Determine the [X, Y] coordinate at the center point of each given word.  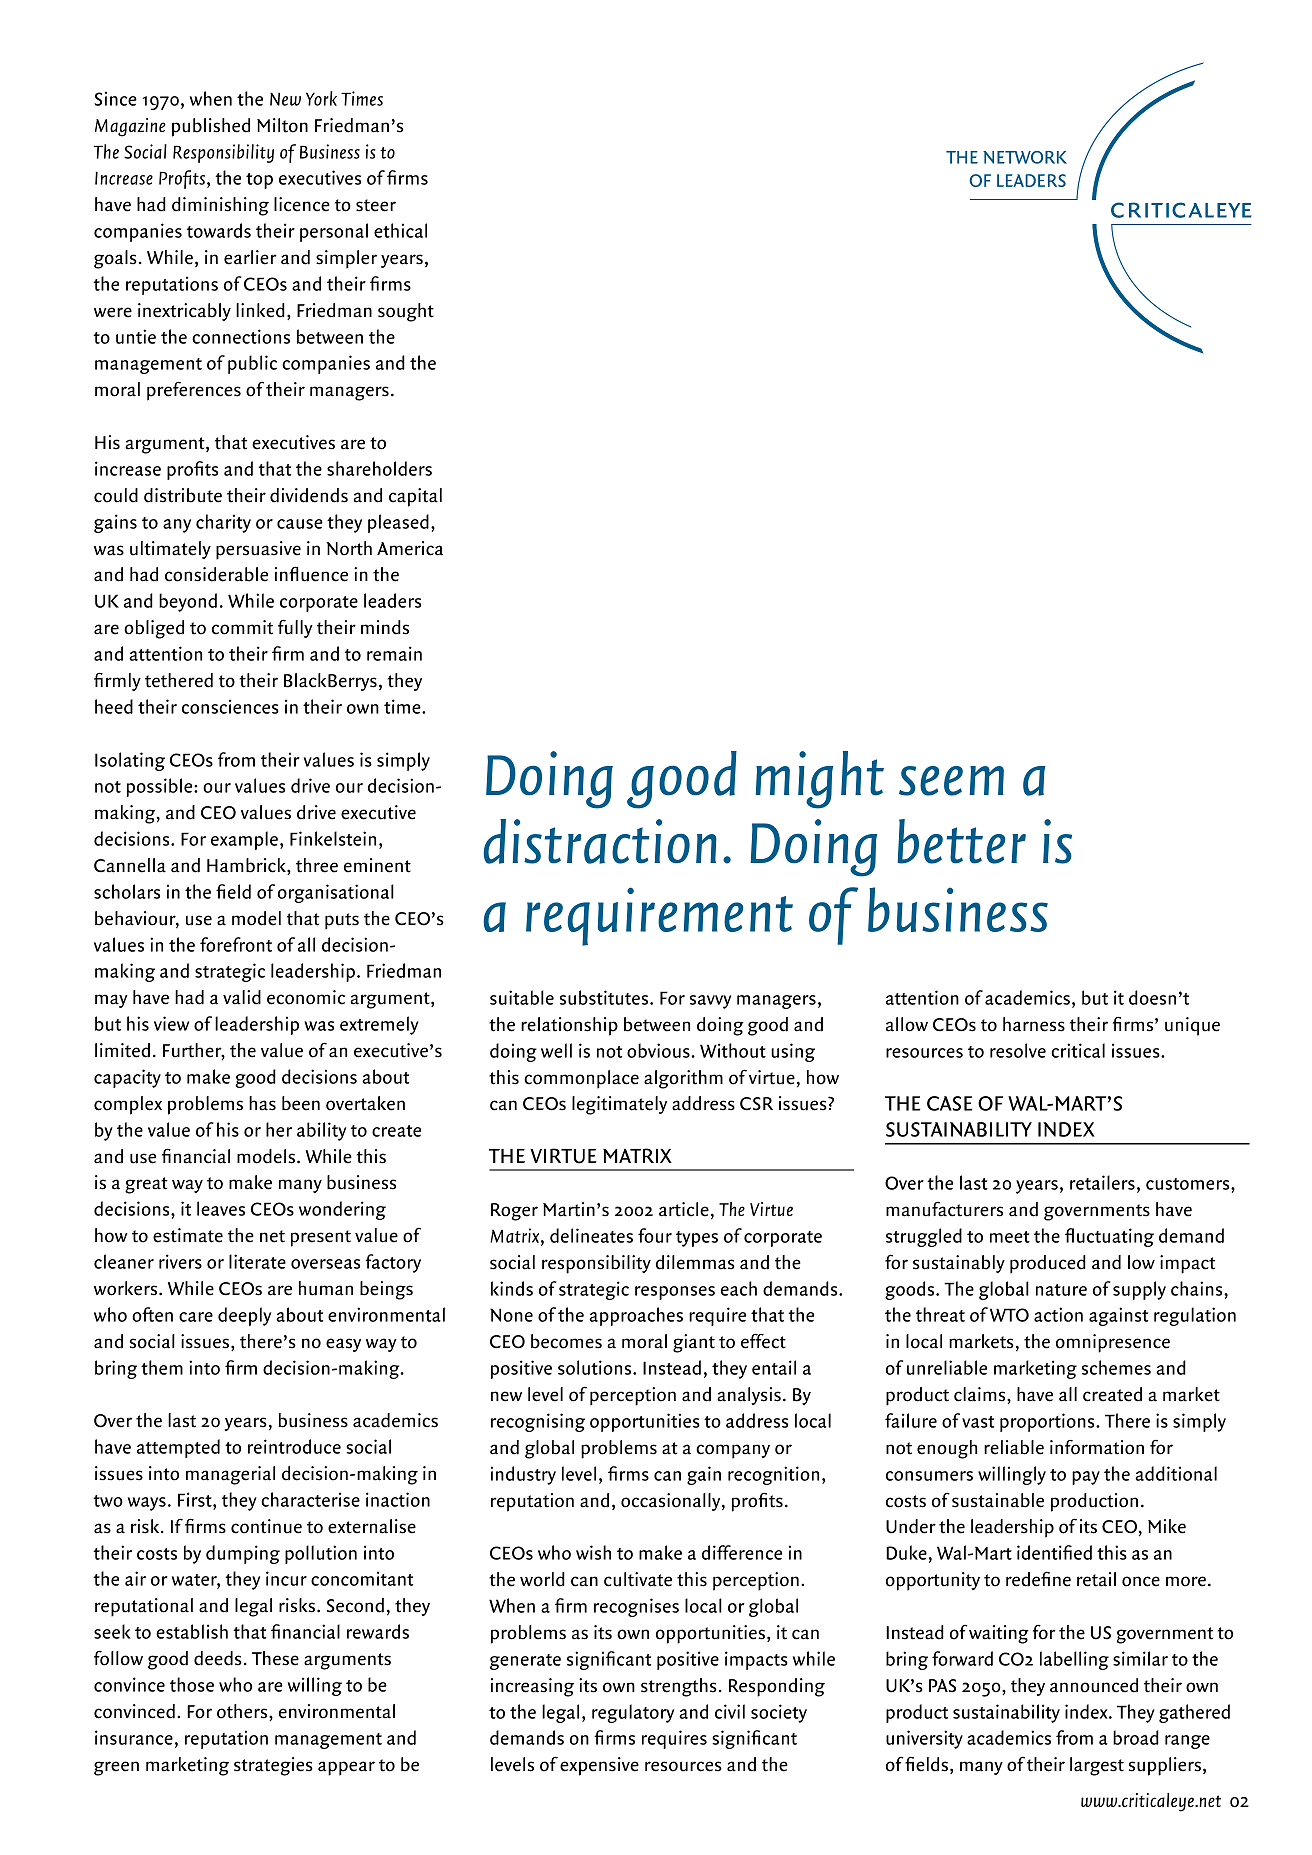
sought [406, 312]
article [684, 1209]
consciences [230, 706]
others [243, 1711]
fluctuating [1109, 1237]
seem [951, 781]
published [211, 127]
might [819, 780]
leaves [221, 1208]
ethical [400, 230]
